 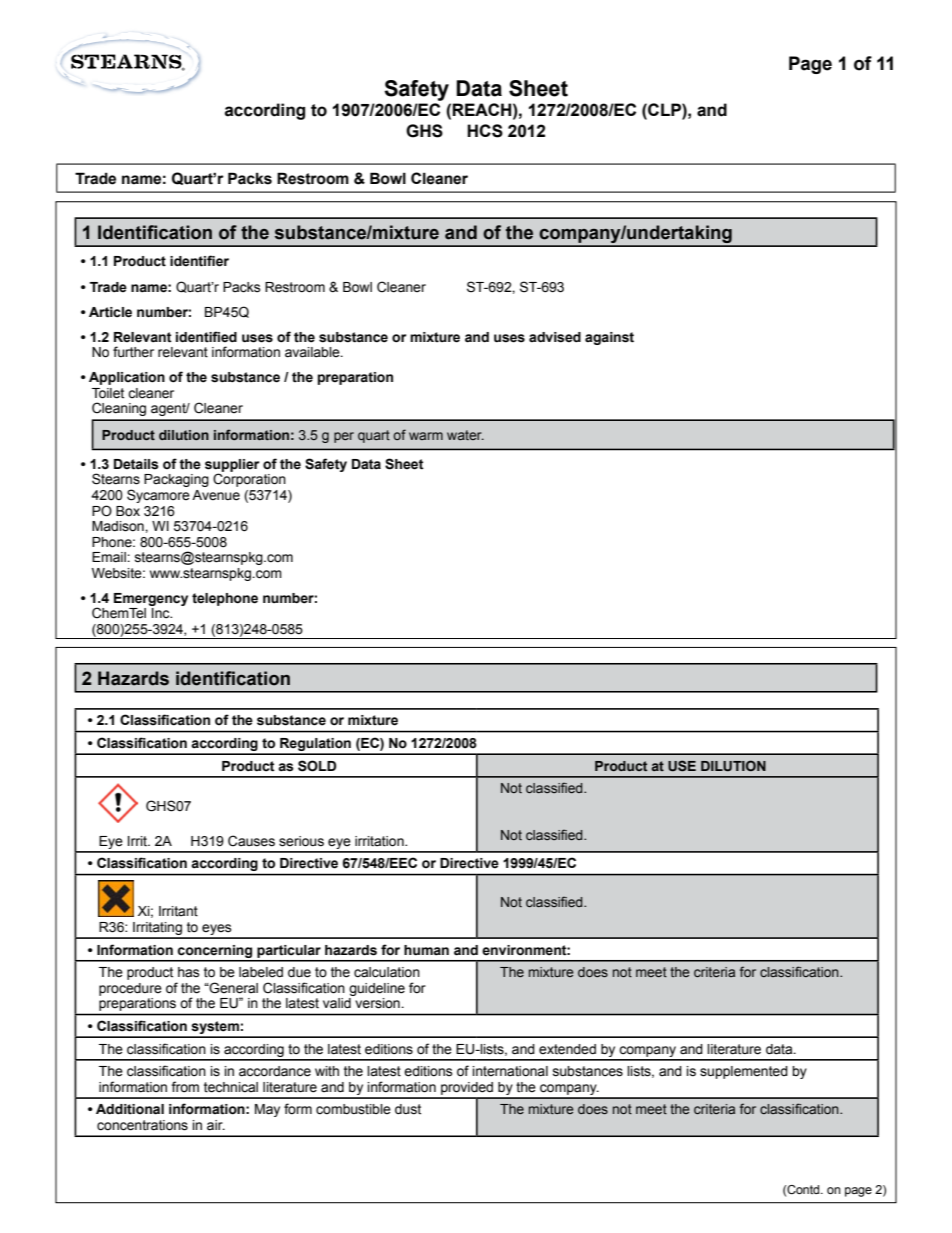 I want to click on SOLD, so click(x=317, y=766).
